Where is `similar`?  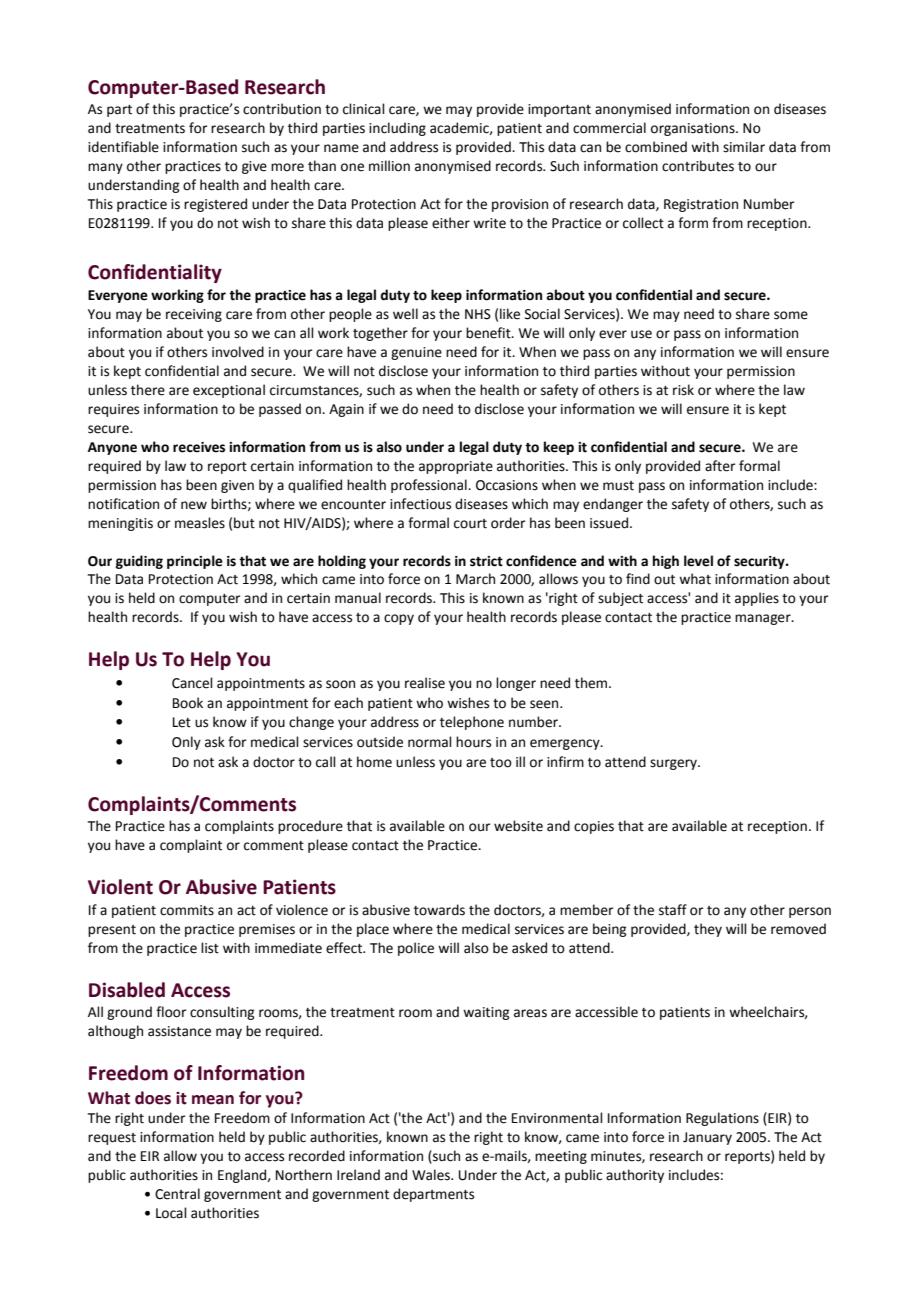 similar is located at coordinates (744, 147).
